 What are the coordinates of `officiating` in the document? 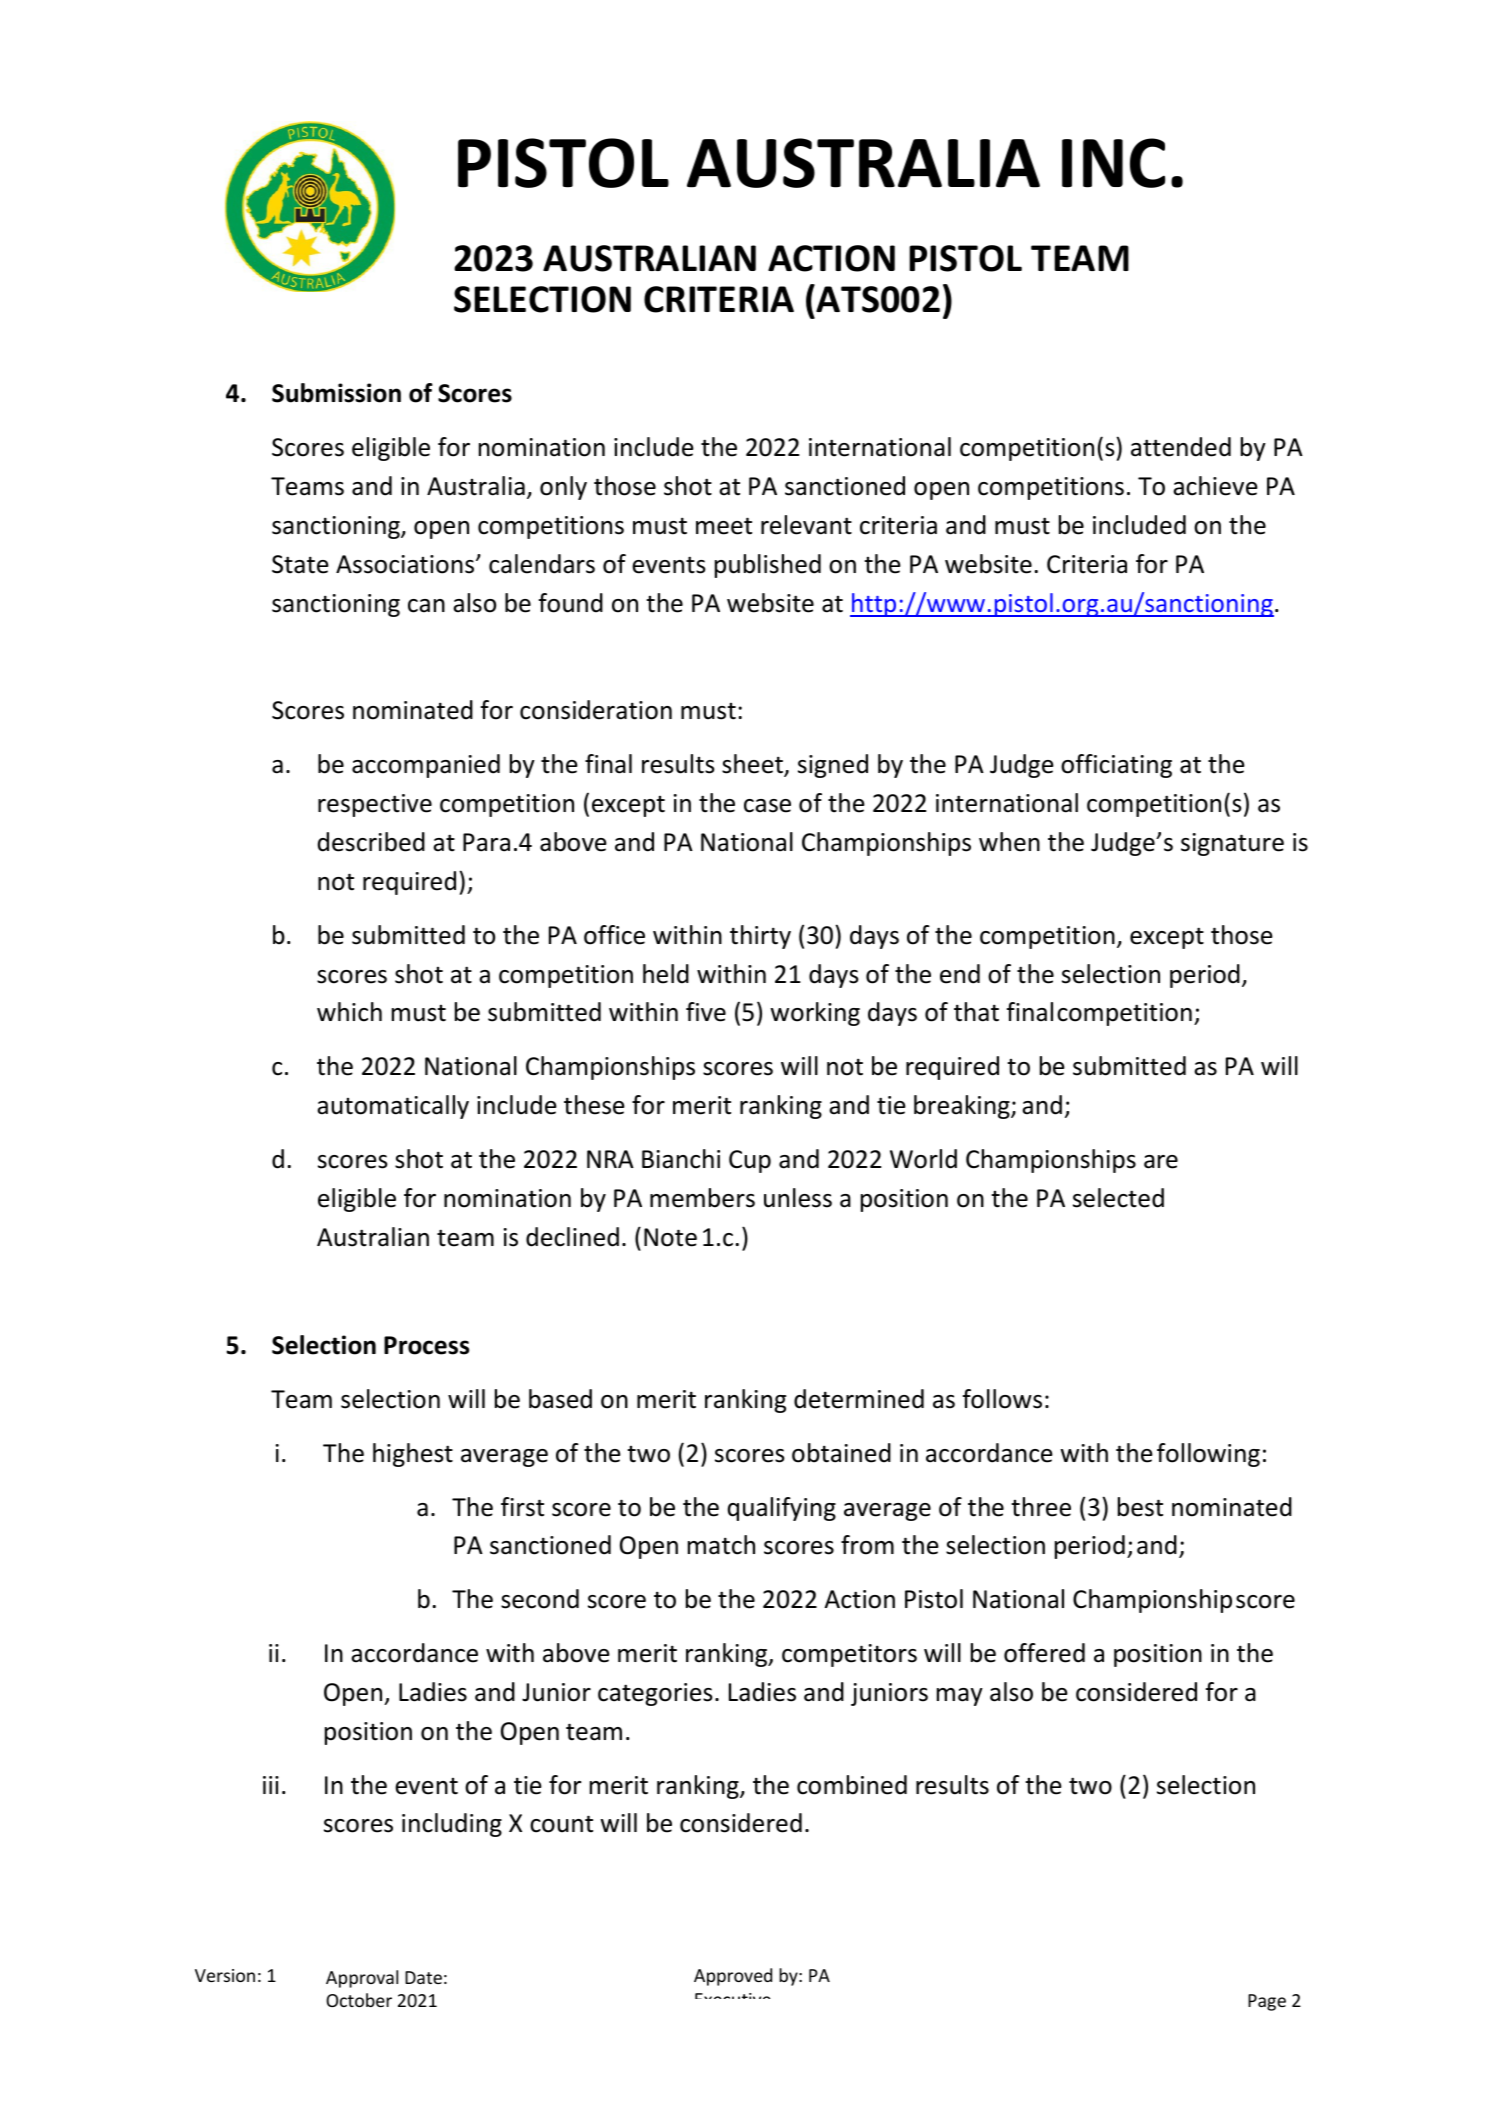 It's located at (1116, 766).
